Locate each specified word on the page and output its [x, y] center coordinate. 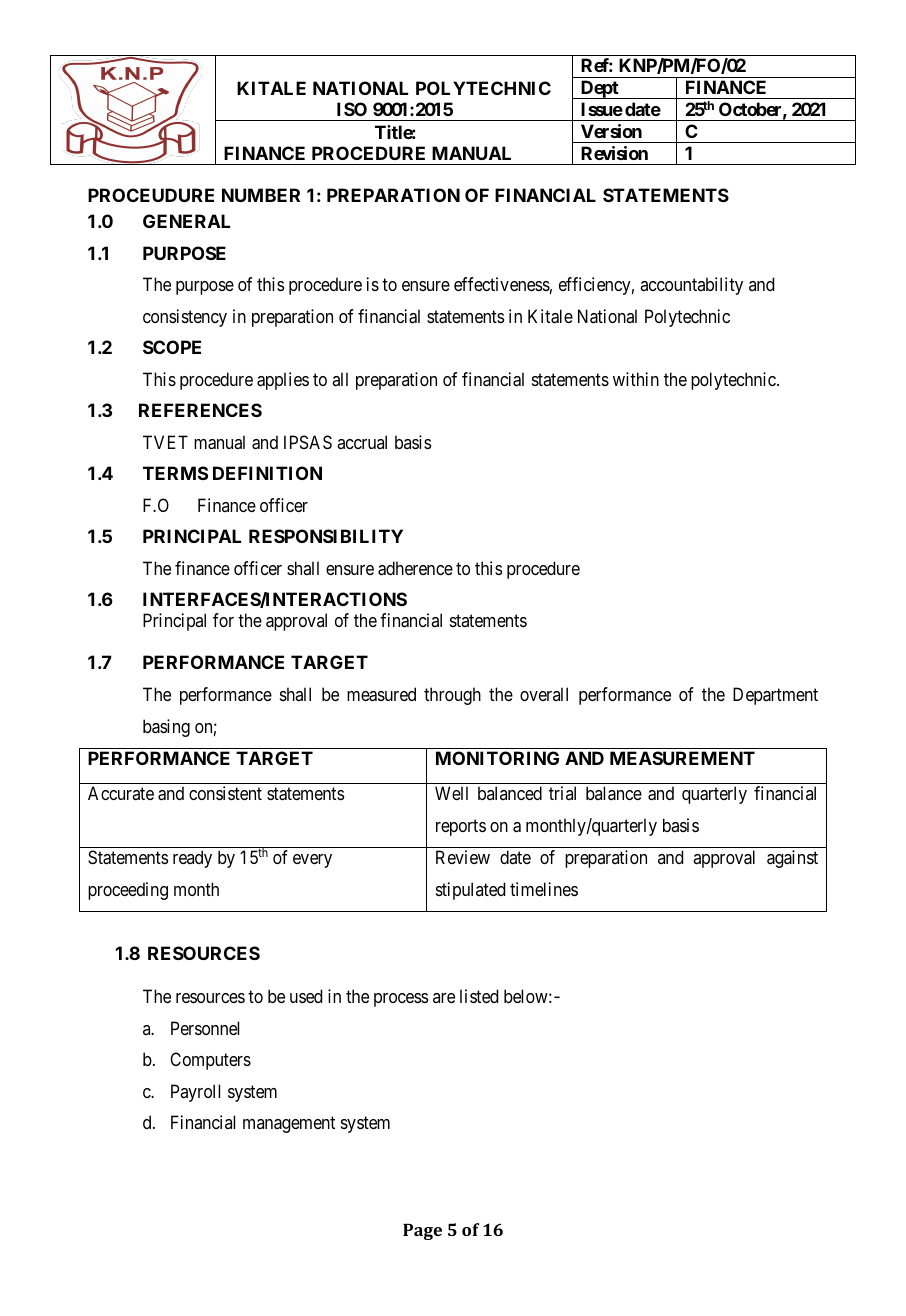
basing [166, 728]
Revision [614, 153]
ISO [352, 109]
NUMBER [261, 195]
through [452, 696]
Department [775, 696]
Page [422, 1232]
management [289, 1125]
